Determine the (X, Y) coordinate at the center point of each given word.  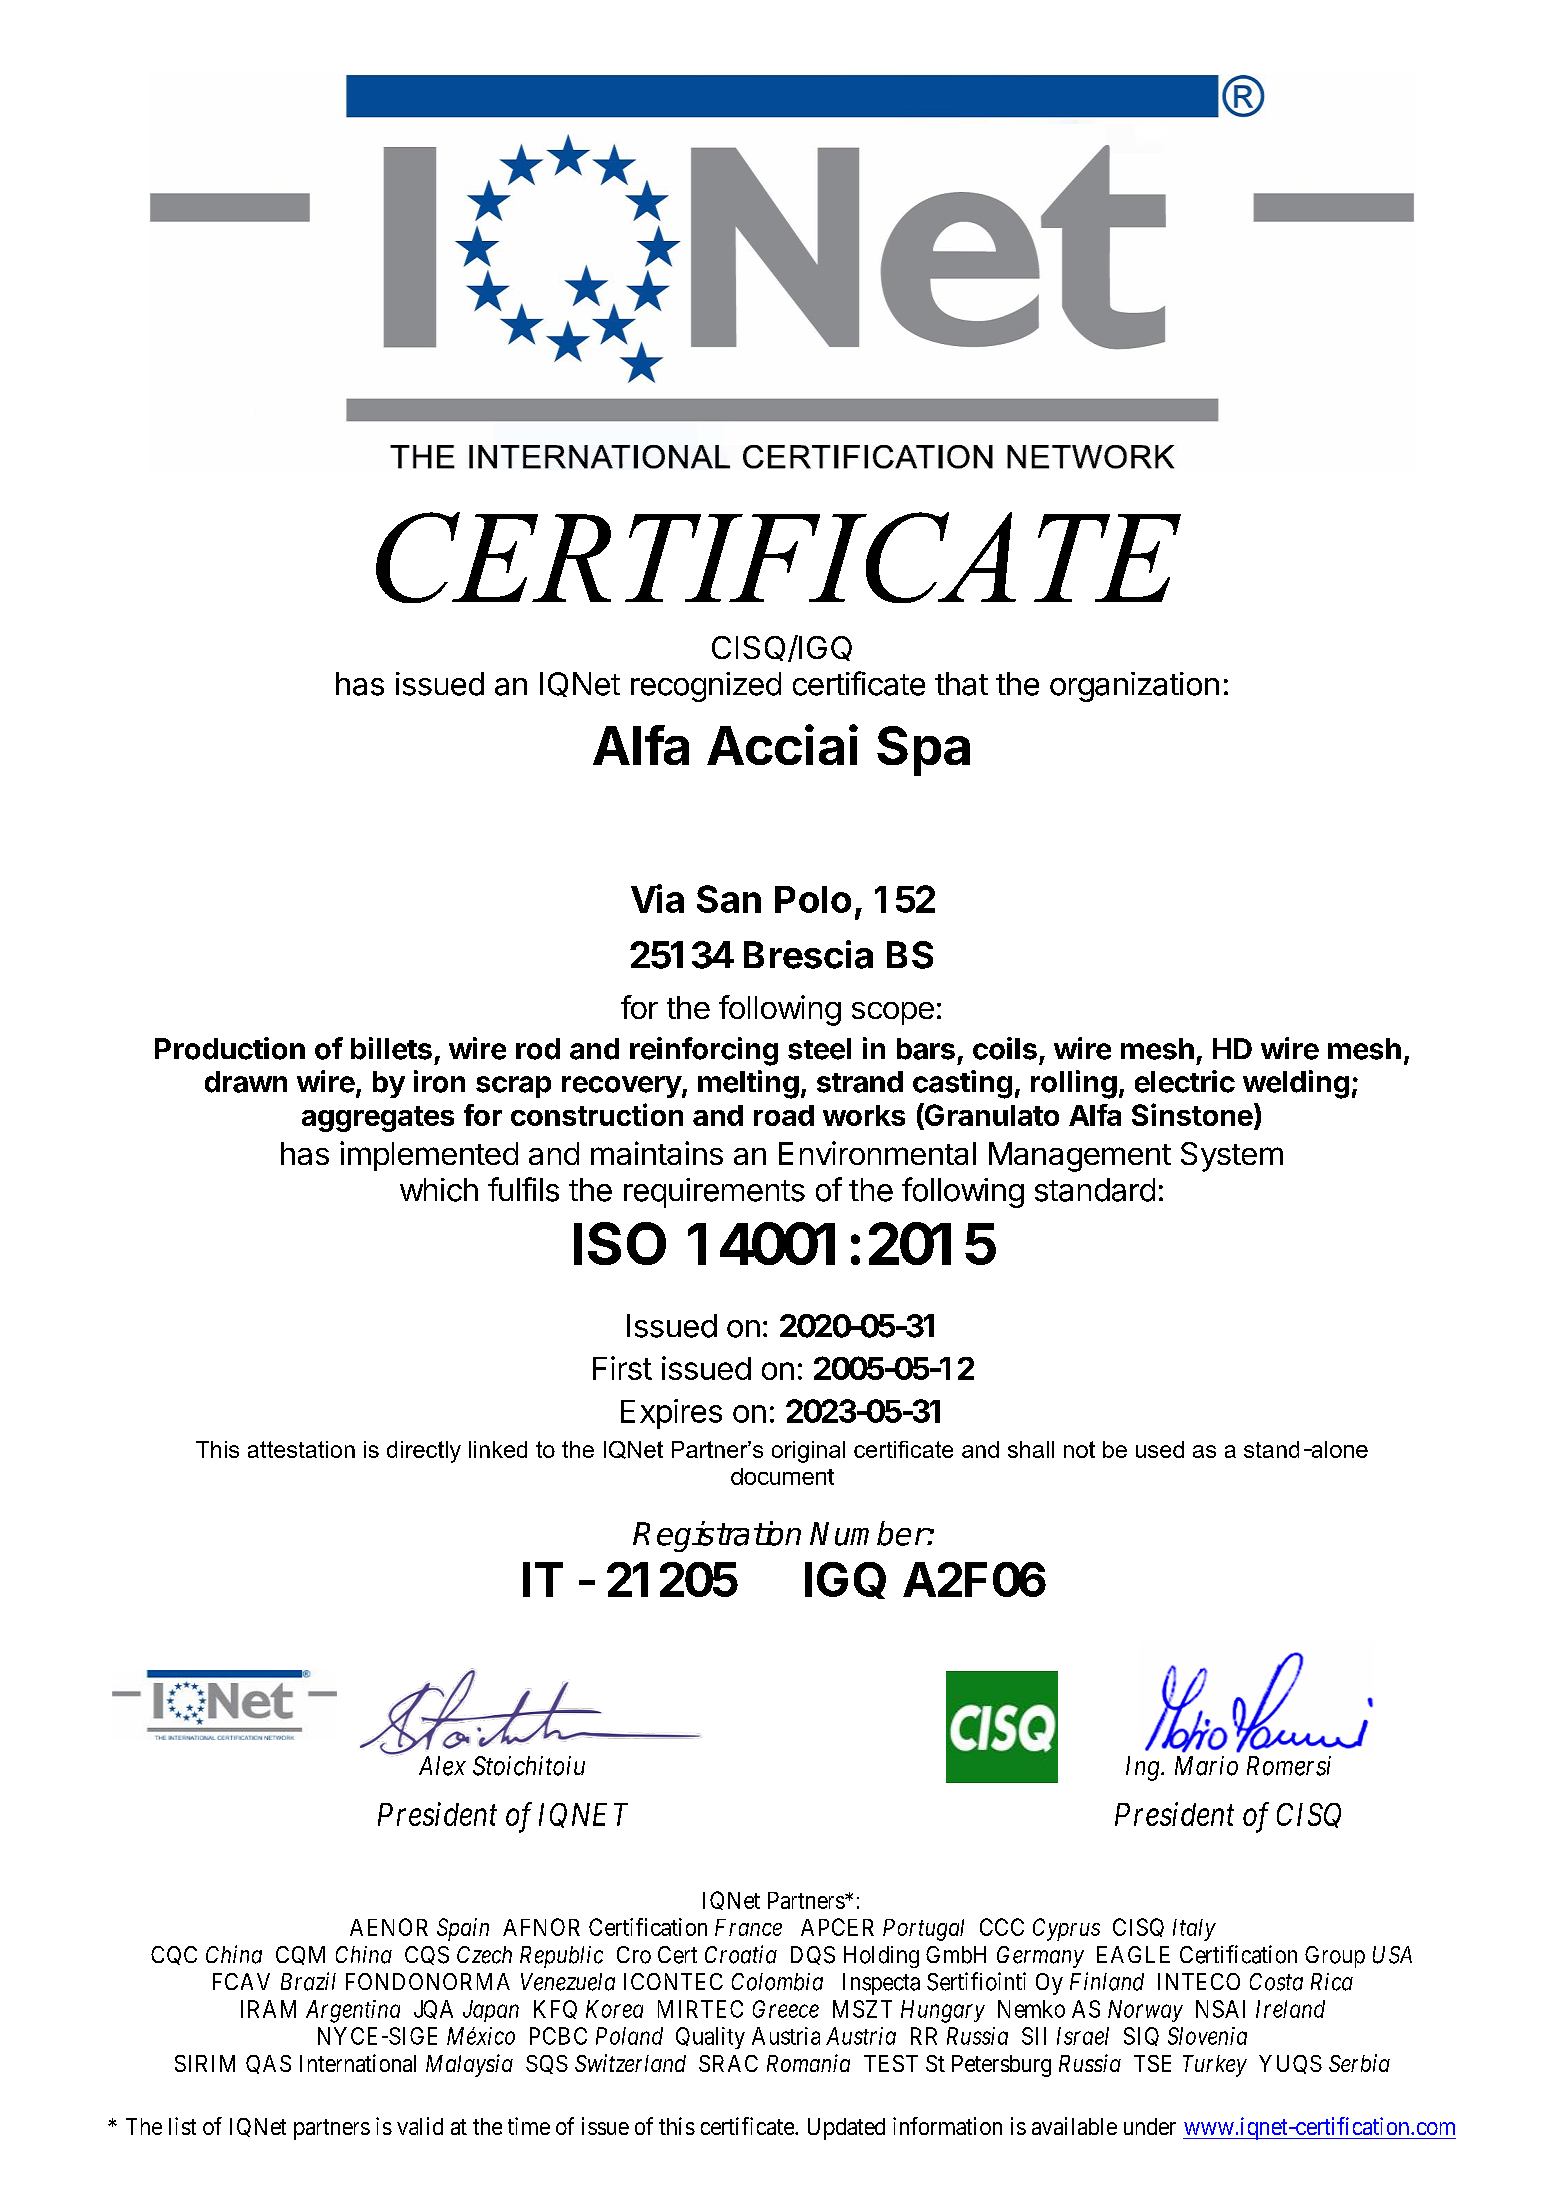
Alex (442, 1766)
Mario (1206, 1766)
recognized (706, 687)
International (358, 2063)
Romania (808, 2063)
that (961, 684)
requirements (714, 1193)
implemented (429, 1156)
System (1232, 1157)
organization (1134, 687)
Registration (717, 1536)
